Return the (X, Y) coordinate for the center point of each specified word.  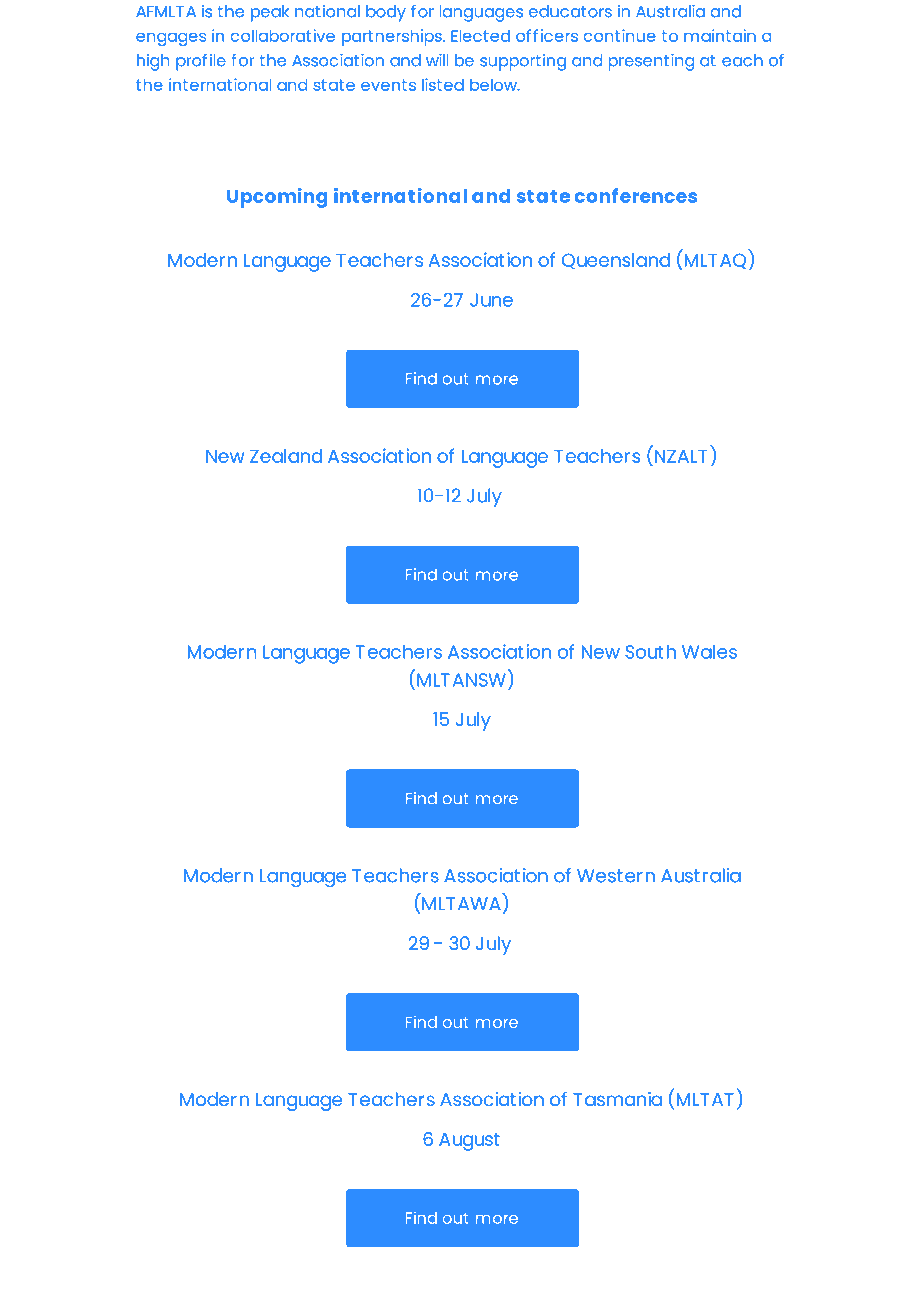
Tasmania (617, 1099)
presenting (651, 62)
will (437, 60)
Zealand (286, 456)
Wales (709, 651)
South (650, 651)
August (469, 1142)
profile (201, 62)
